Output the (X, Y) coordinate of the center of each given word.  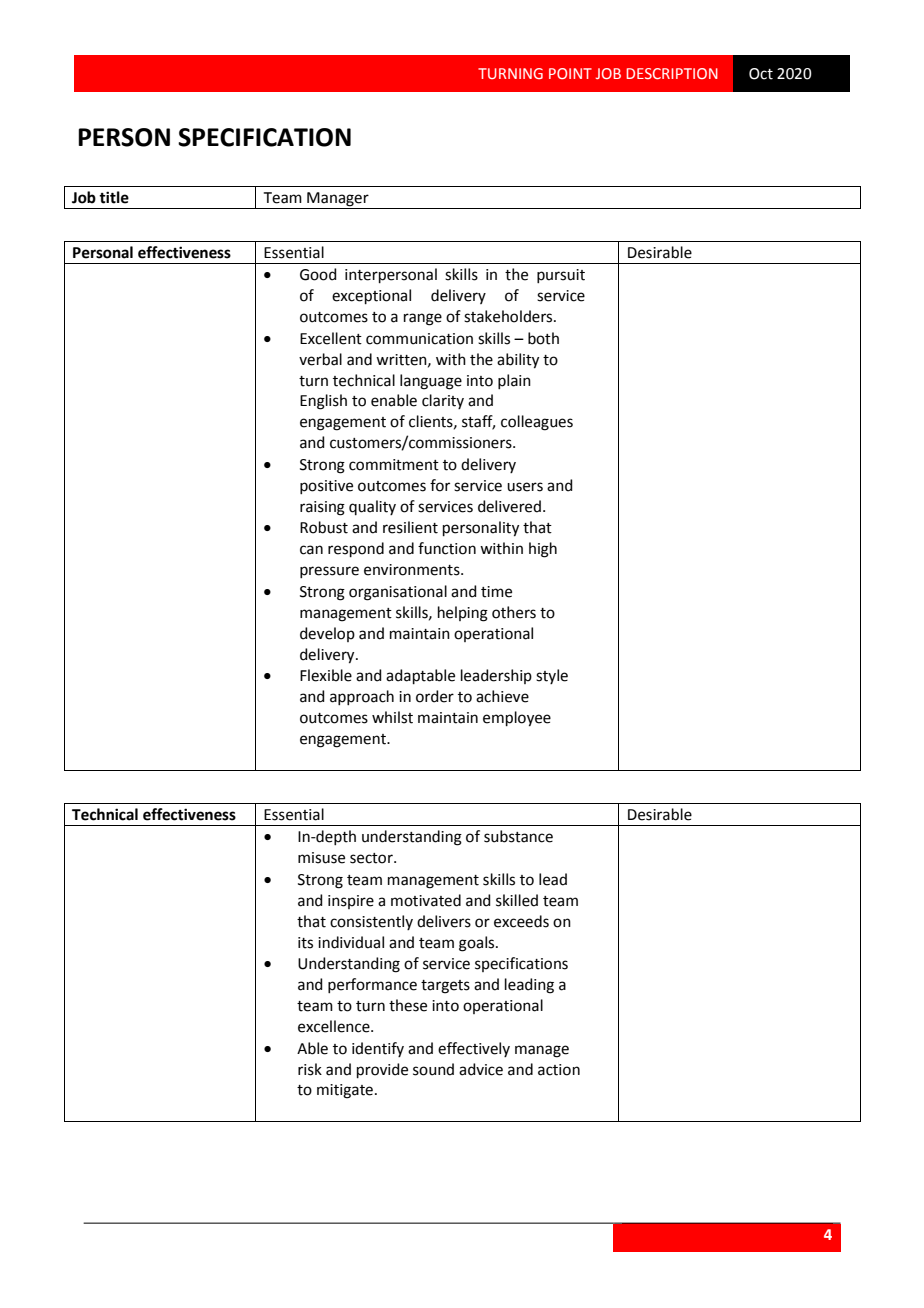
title (114, 197)
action (559, 1070)
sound (433, 1069)
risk (310, 1069)
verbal (320, 359)
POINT (570, 73)
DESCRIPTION (672, 73)
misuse (321, 858)
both (543, 338)
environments (413, 570)
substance (518, 836)
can (311, 550)
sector (372, 858)
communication (419, 339)
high (543, 550)
